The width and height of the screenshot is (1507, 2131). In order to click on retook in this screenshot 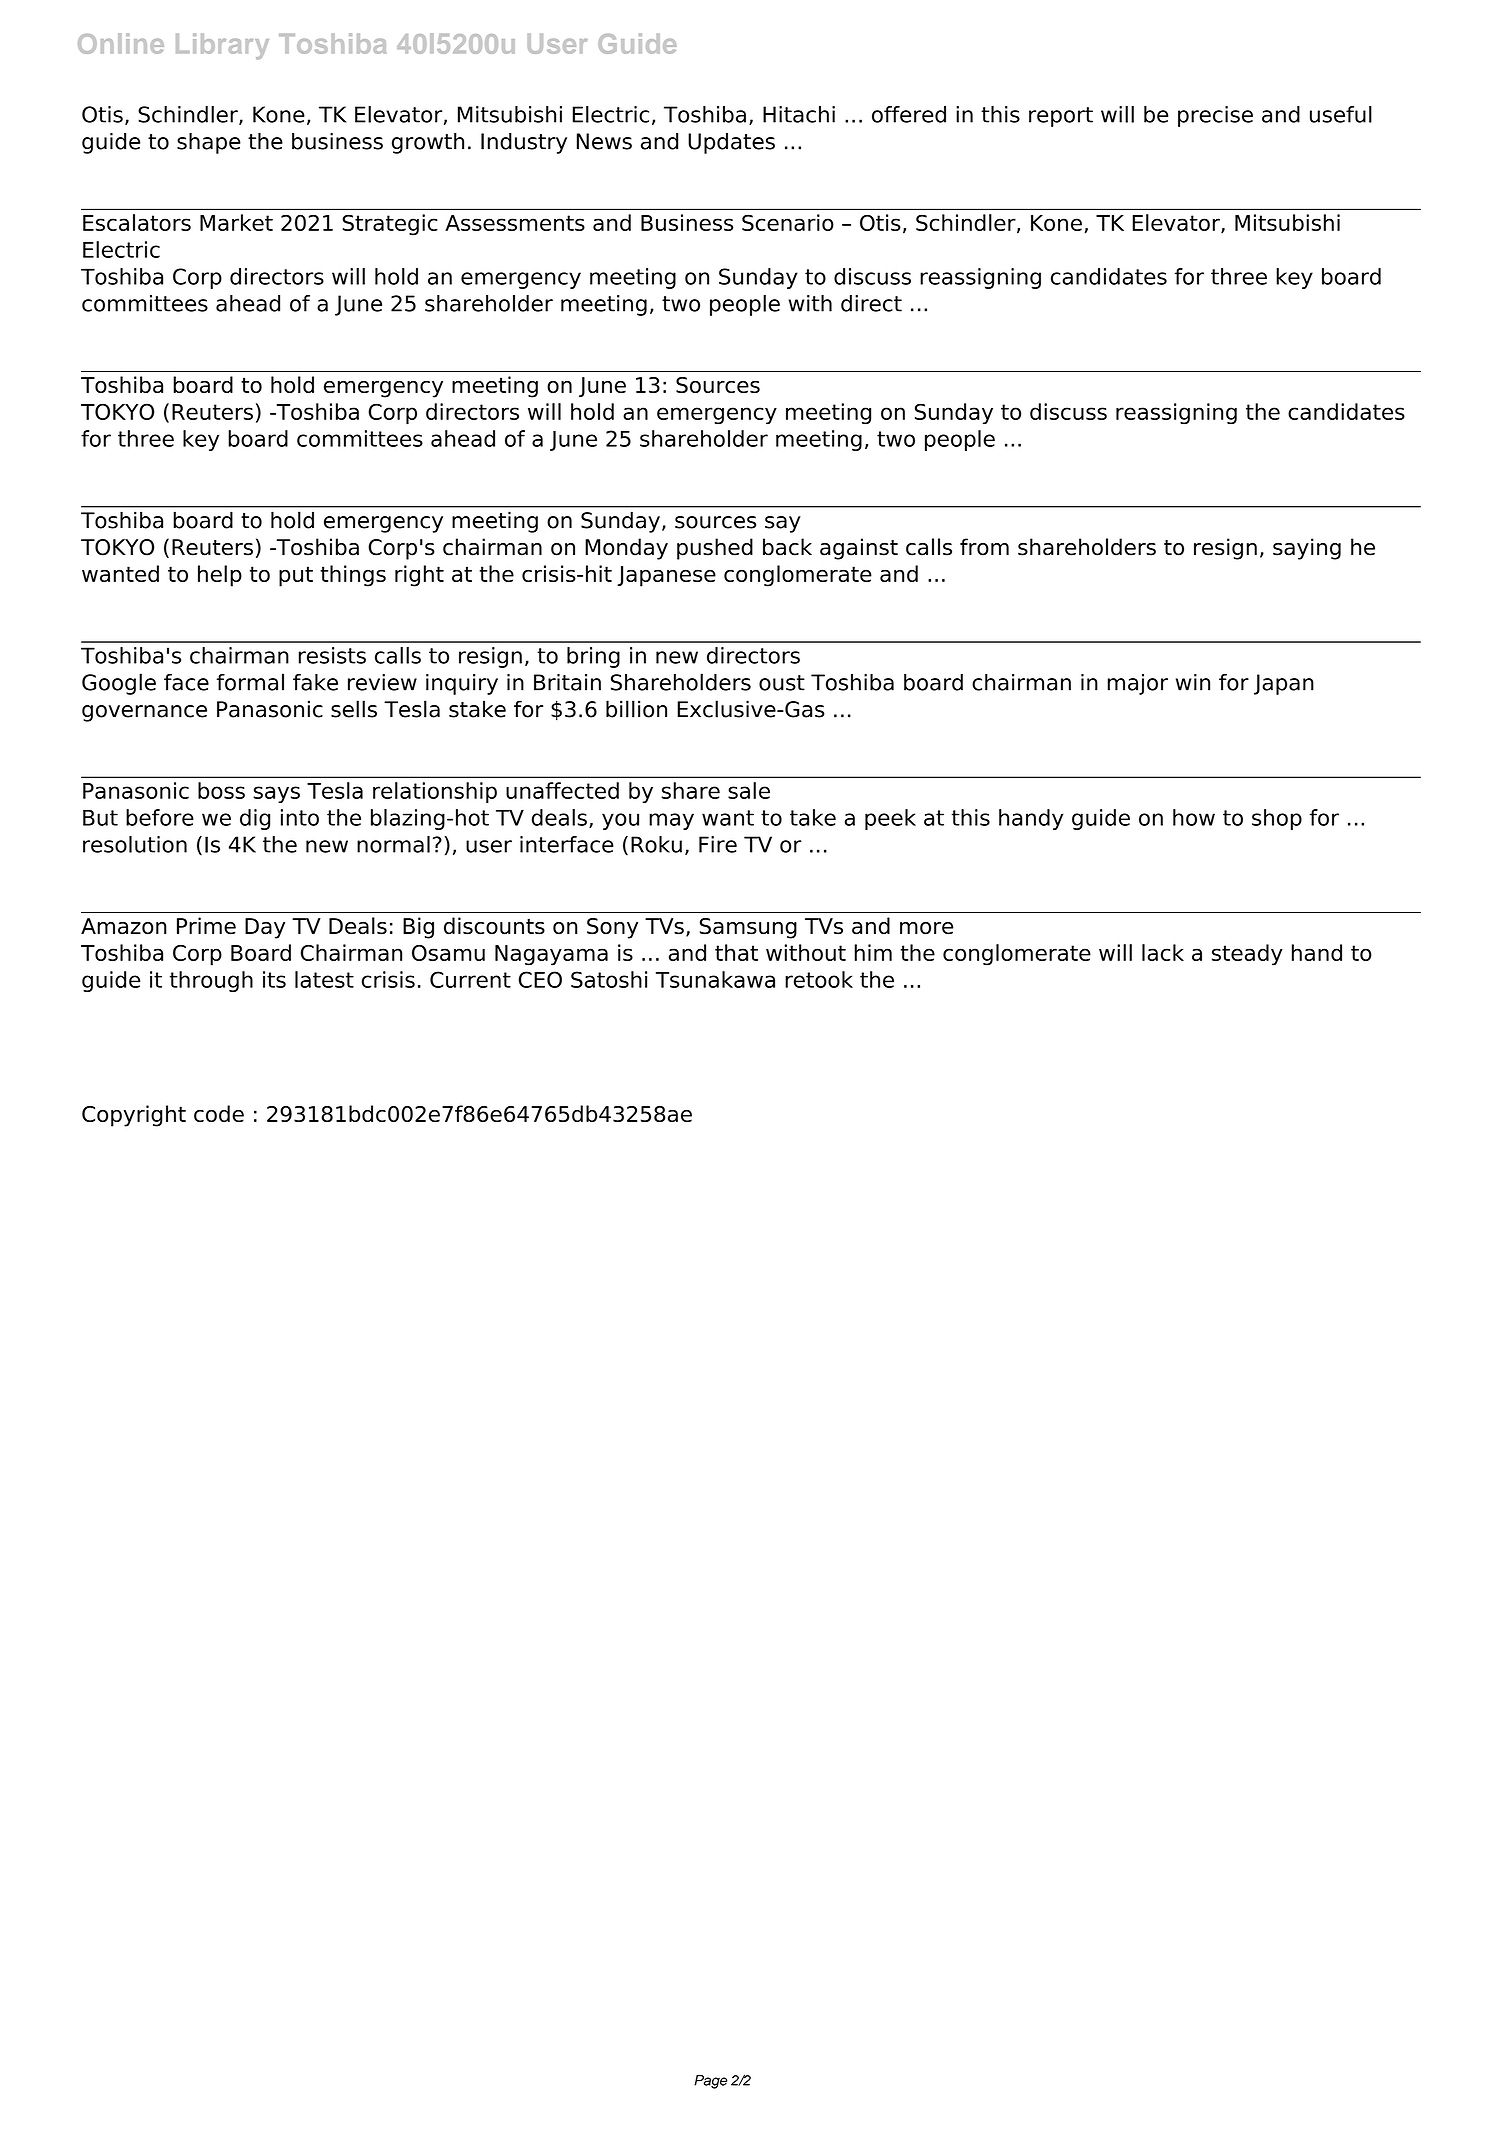, I will do `click(819, 979)`.
